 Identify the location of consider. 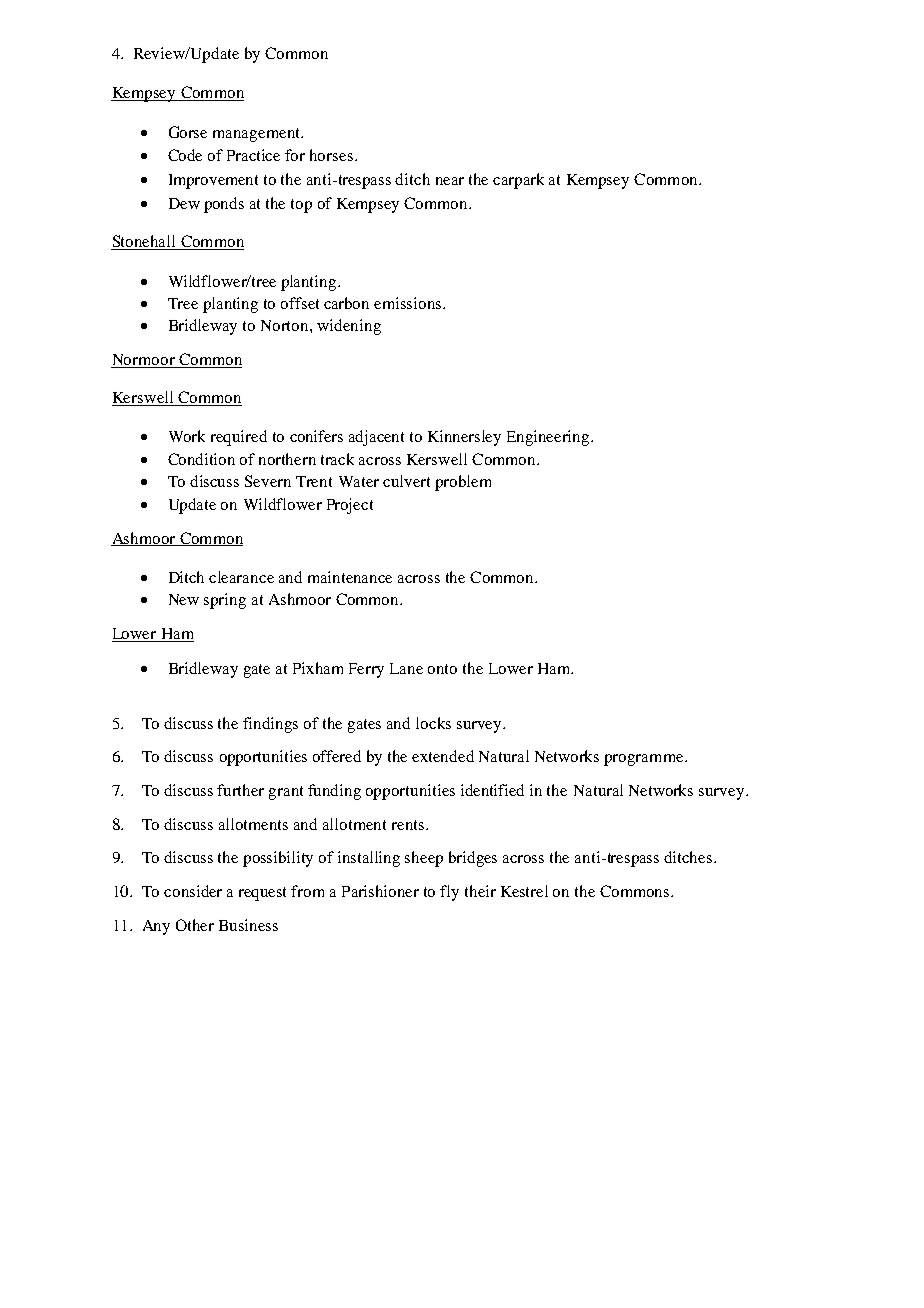
(193, 891).
